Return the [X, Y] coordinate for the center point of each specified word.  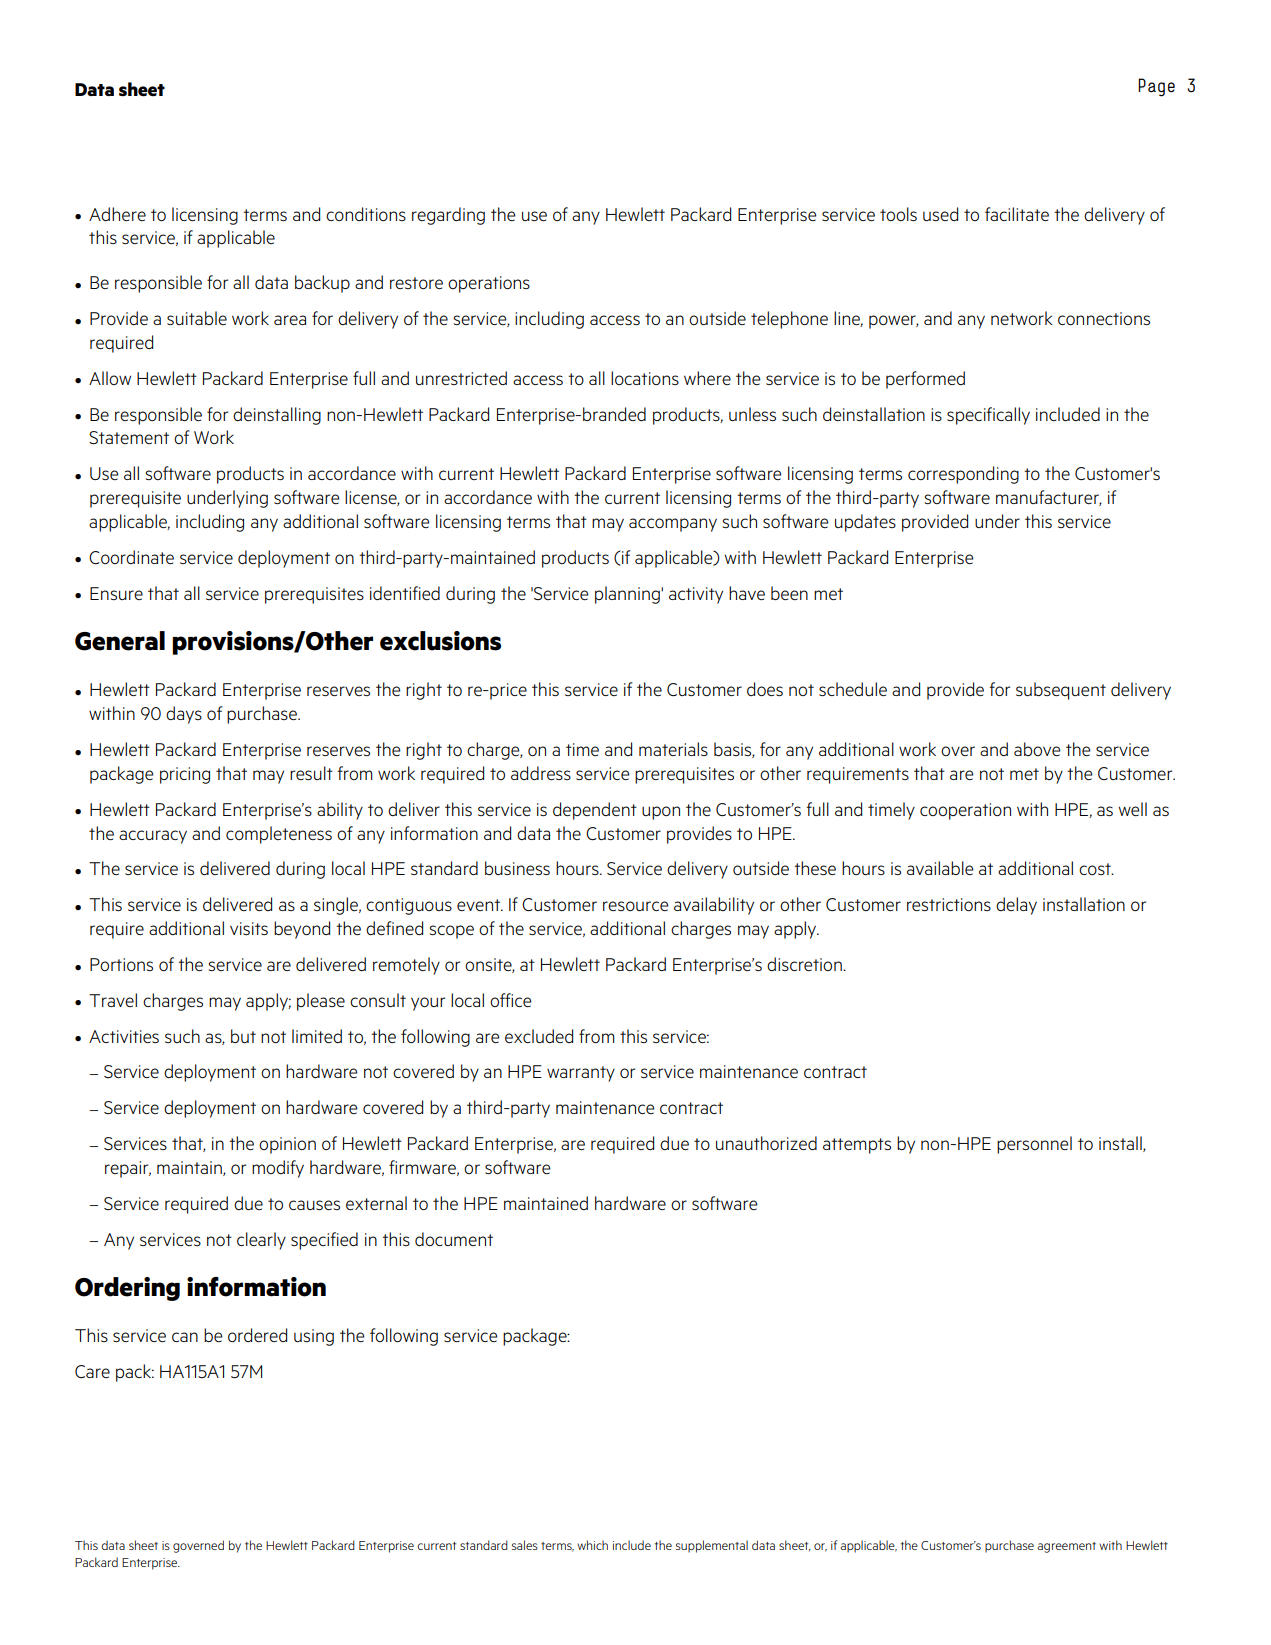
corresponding [963, 475]
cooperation [965, 811]
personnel [1034, 1145]
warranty [581, 1074]
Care [92, 1371]
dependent [595, 811]
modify [278, 1169]
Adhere [117, 214]
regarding [448, 216]
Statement [129, 437]
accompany [673, 525]
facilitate [1017, 214]
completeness [279, 835]
